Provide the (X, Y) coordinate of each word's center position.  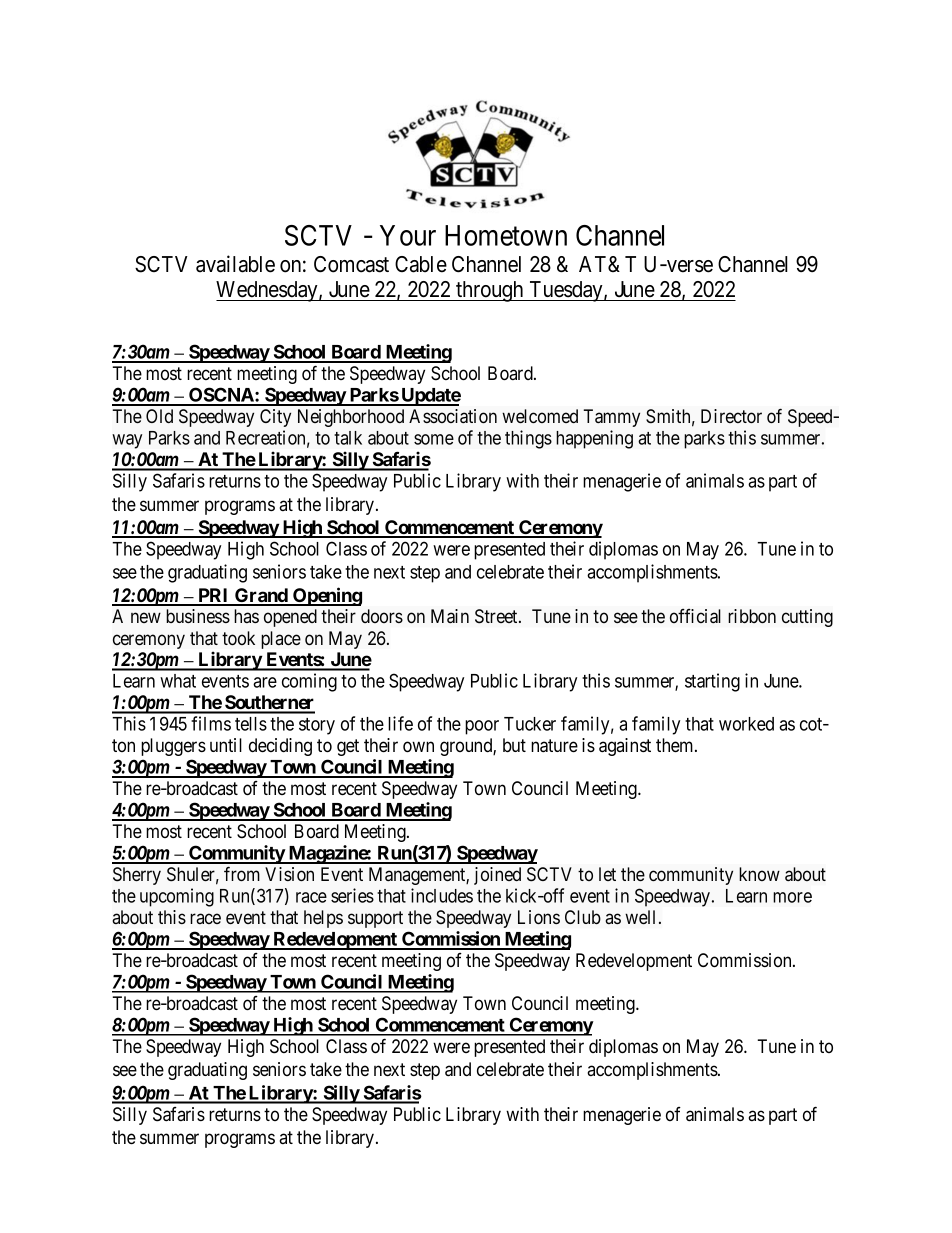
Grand (261, 596)
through (490, 291)
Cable (421, 264)
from (242, 874)
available (235, 264)
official (695, 616)
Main (450, 616)
